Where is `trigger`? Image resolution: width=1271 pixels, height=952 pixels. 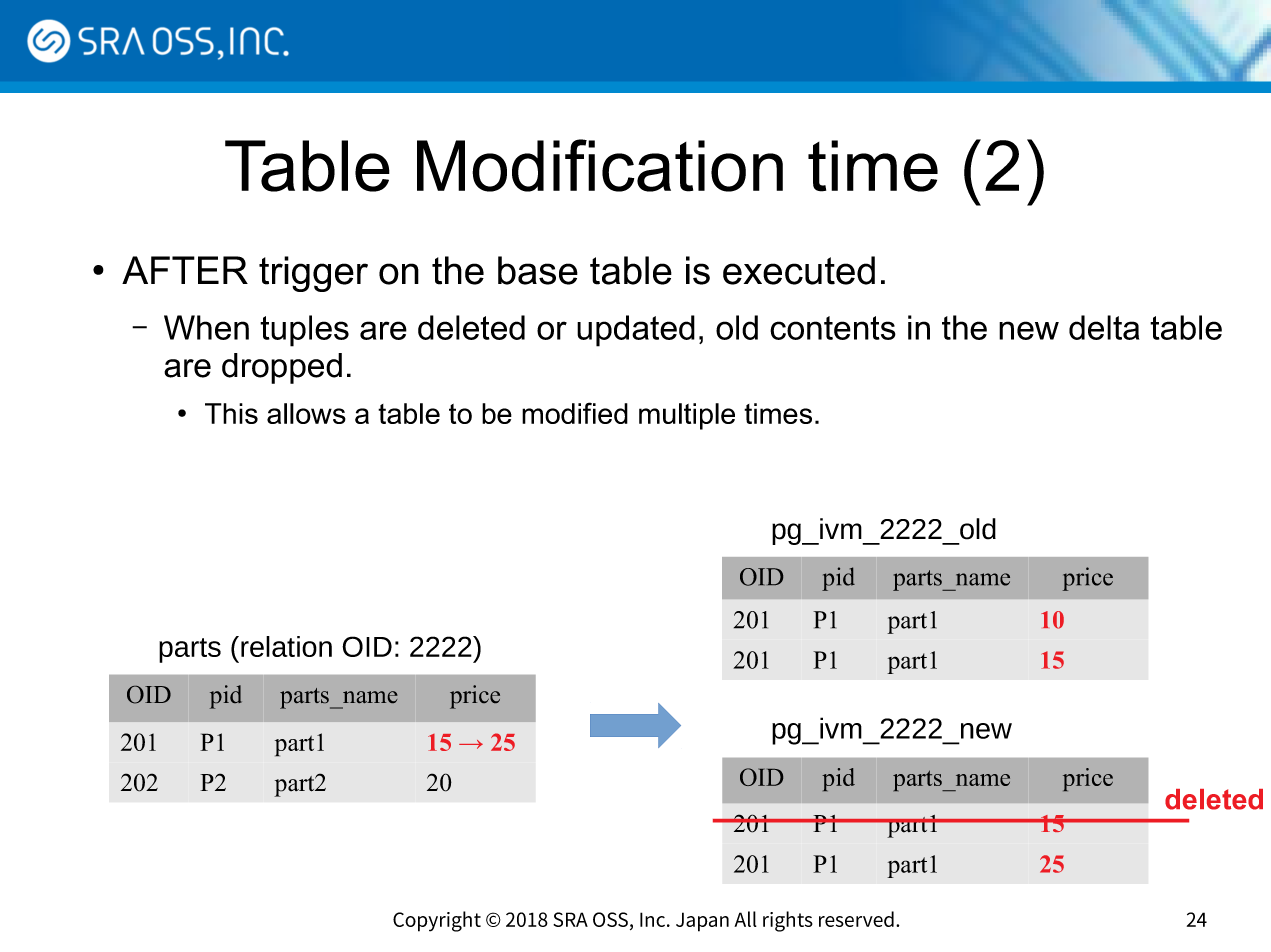 trigger is located at coordinates (313, 274).
